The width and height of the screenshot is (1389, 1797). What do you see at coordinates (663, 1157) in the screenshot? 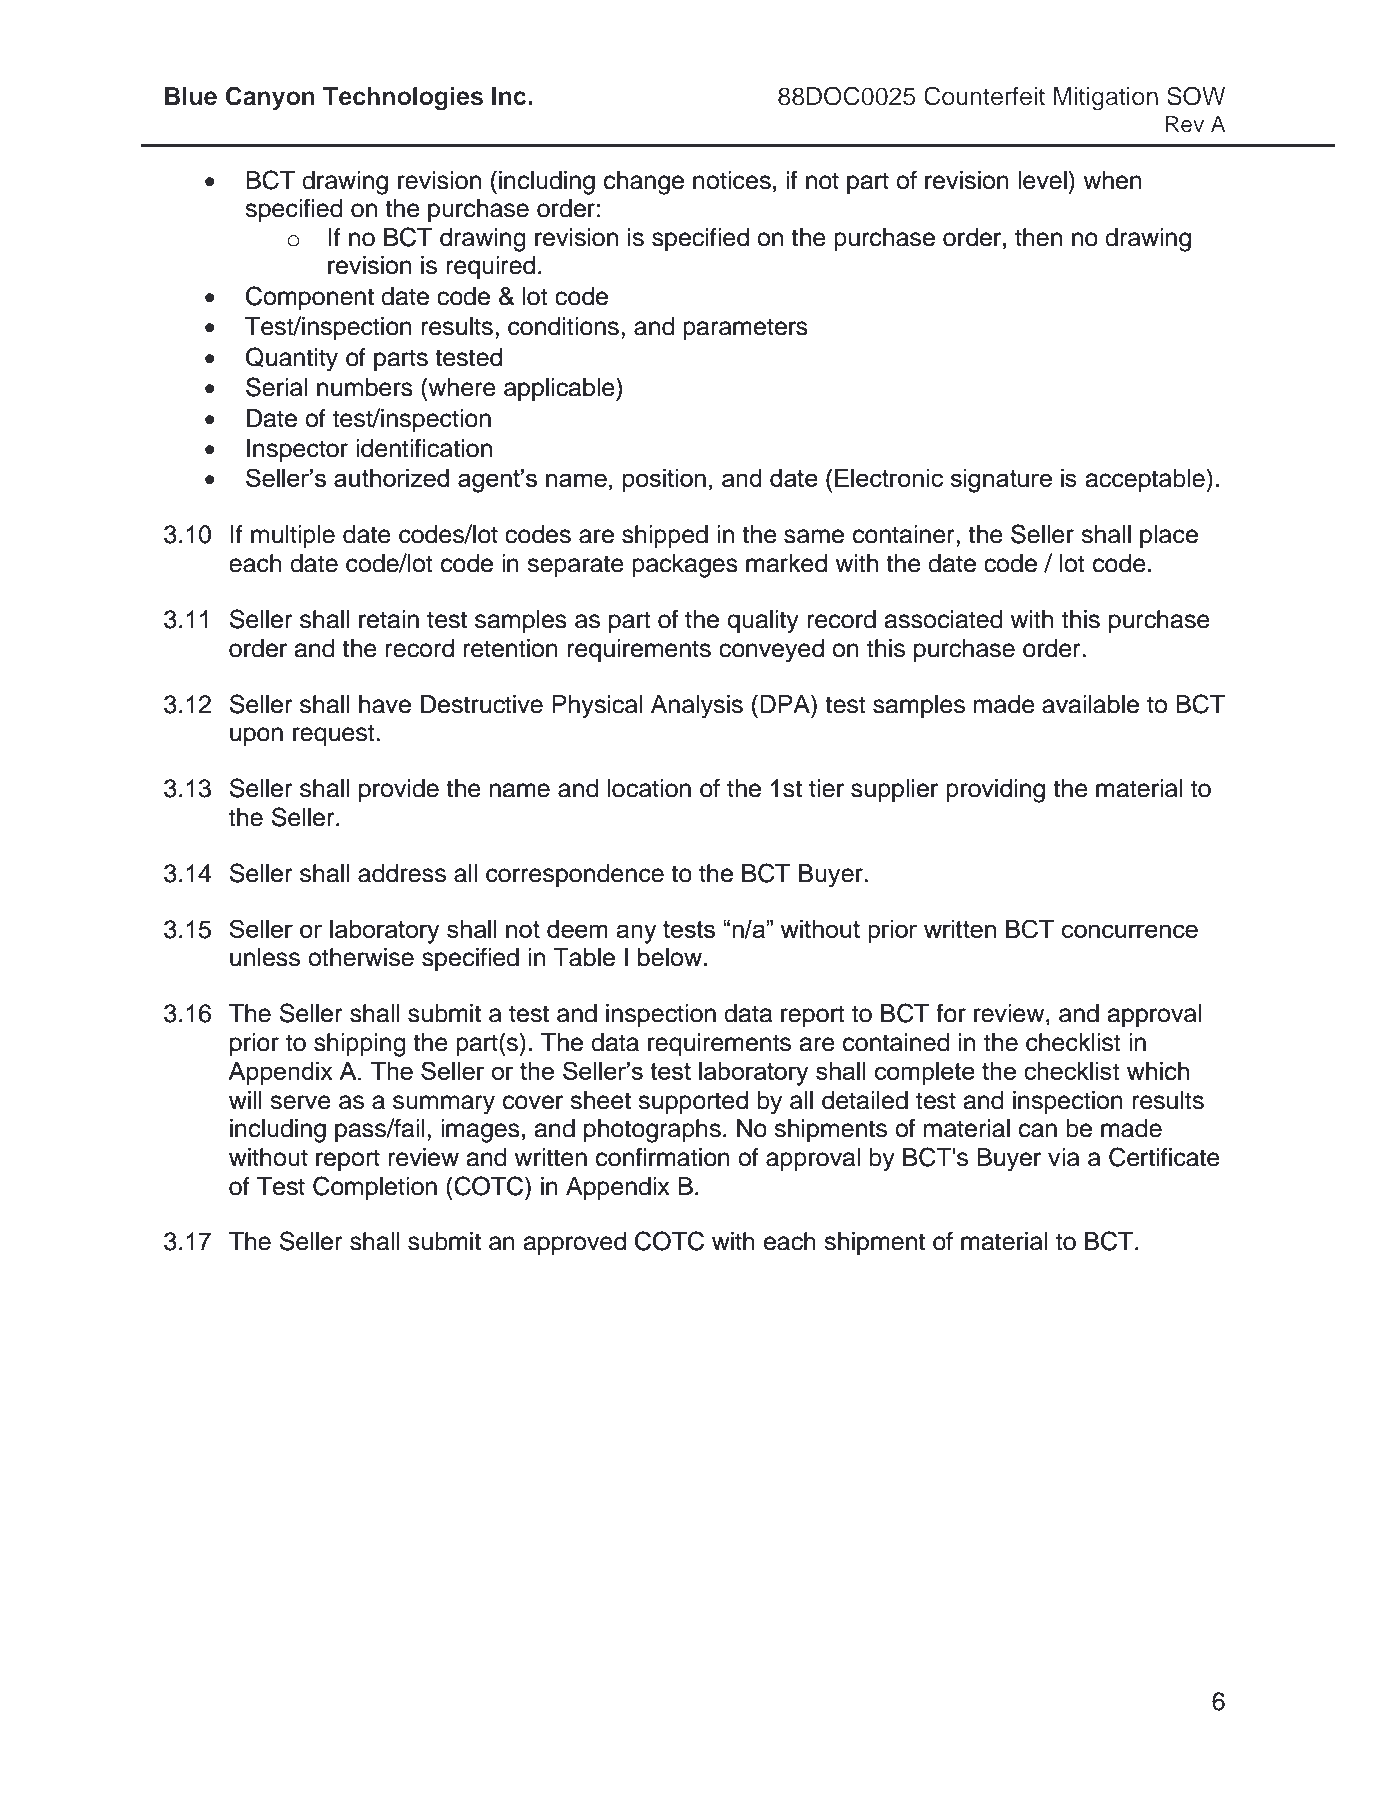
I see `confirmation` at bounding box center [663, 1157].
